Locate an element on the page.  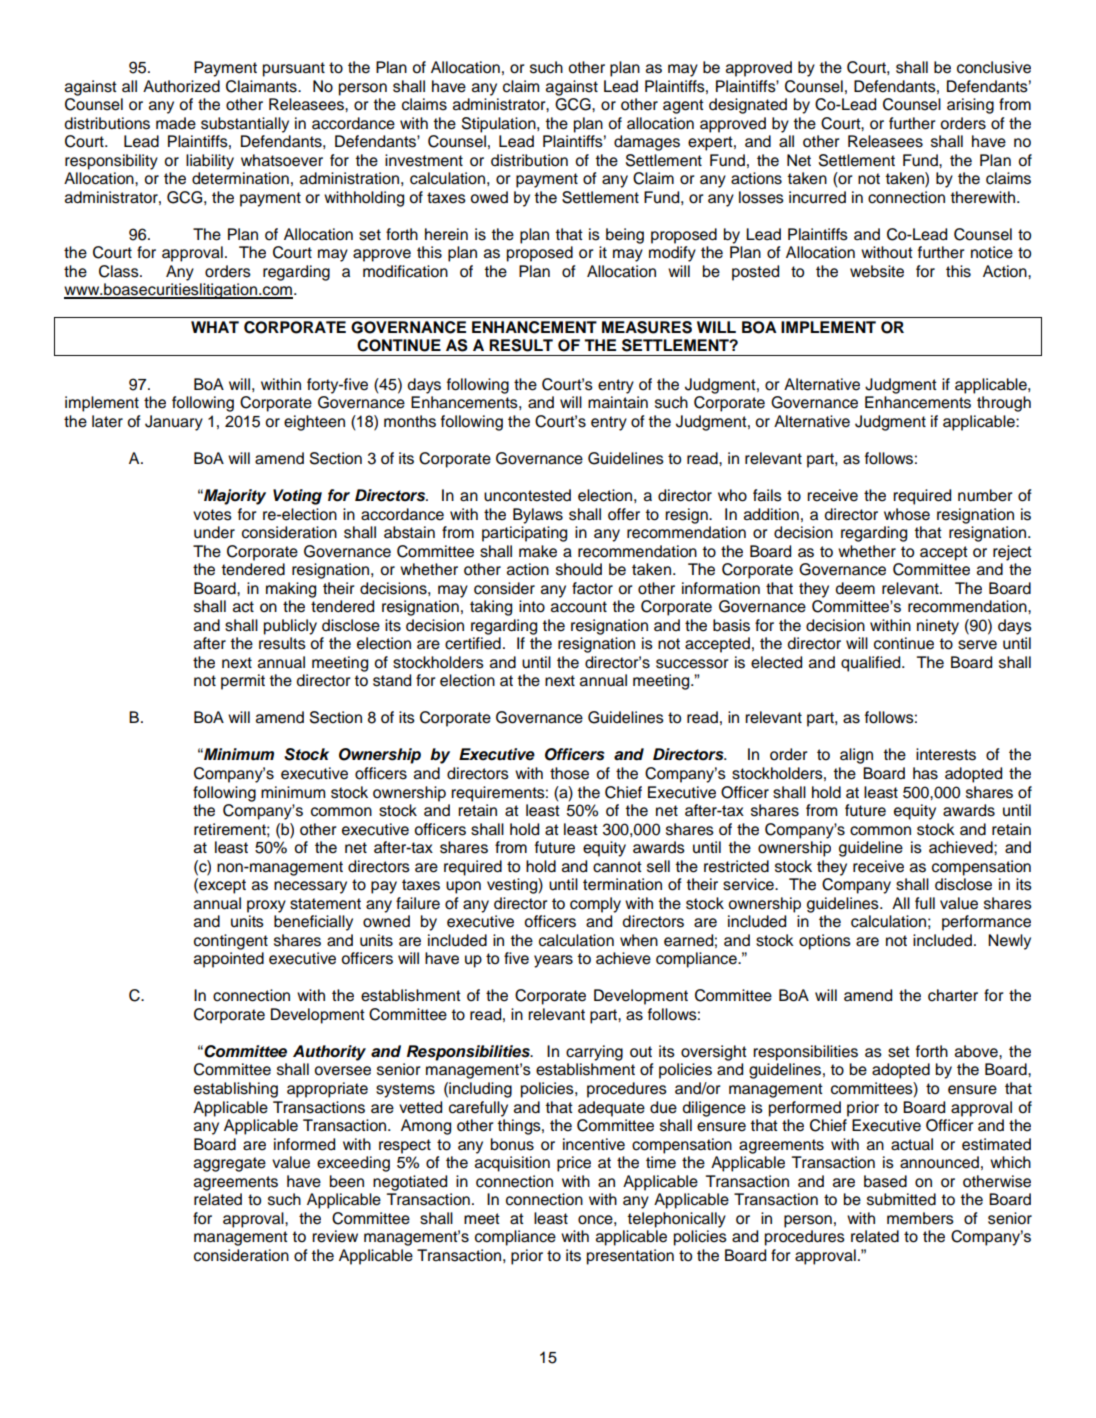
Class is located at coordinates (120, 271).
